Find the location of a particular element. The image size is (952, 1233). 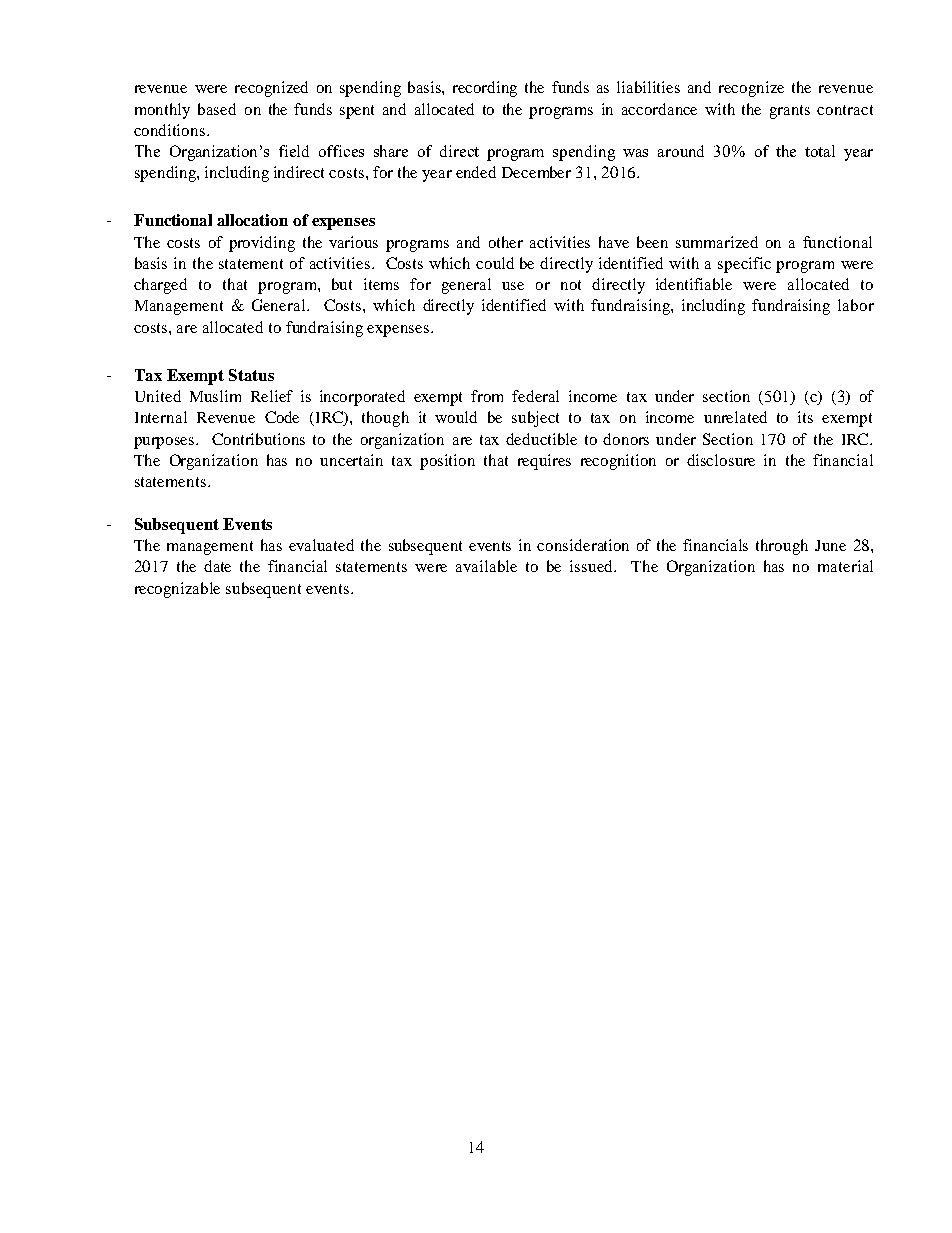

labor is located at coordinates (856, 305).
